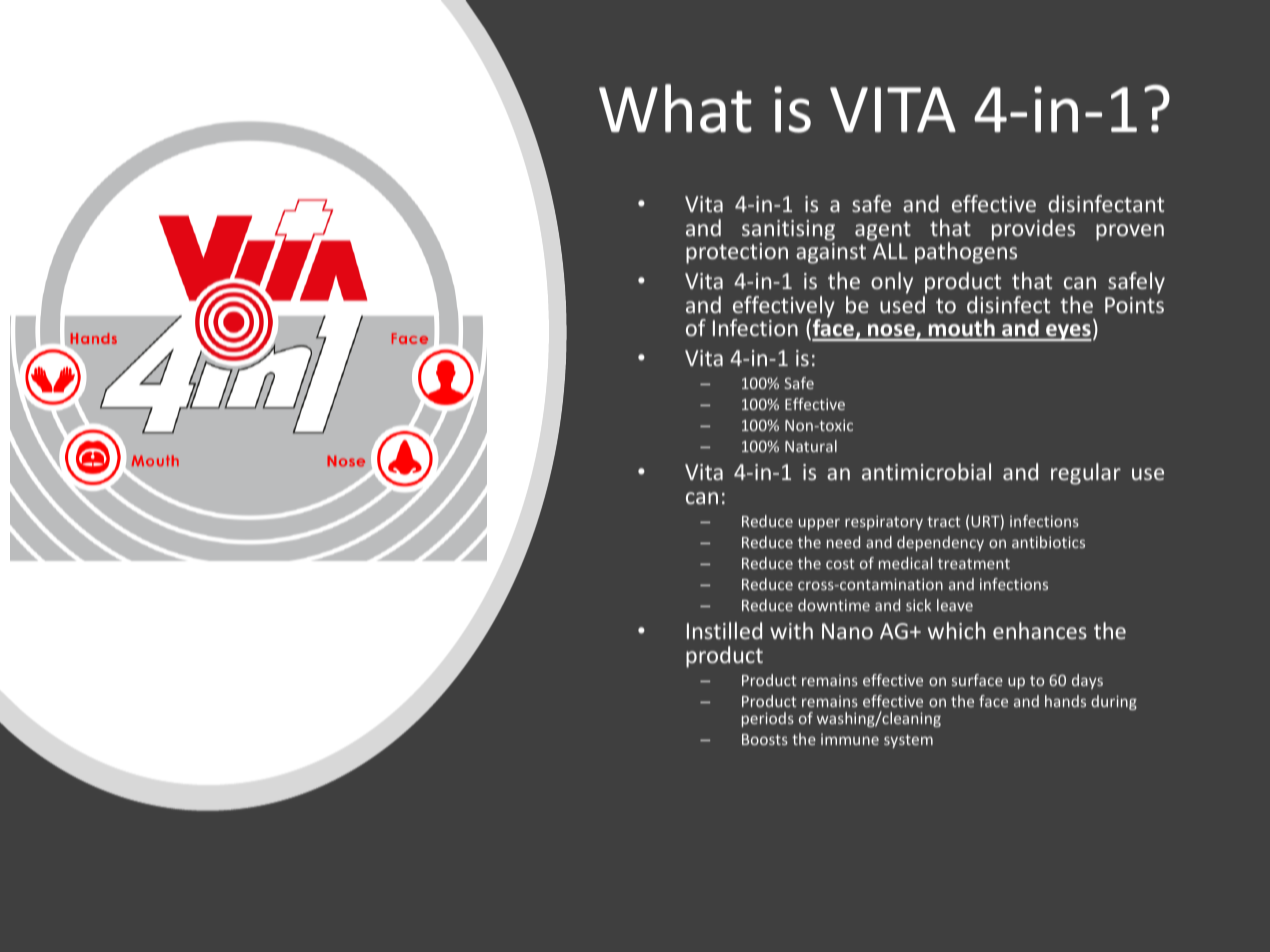 This screenshot has height=952, width=1270. What do you see at coordinates (675, 108) in the screenshot?
I see `What` at bounding box center [675, 108].
